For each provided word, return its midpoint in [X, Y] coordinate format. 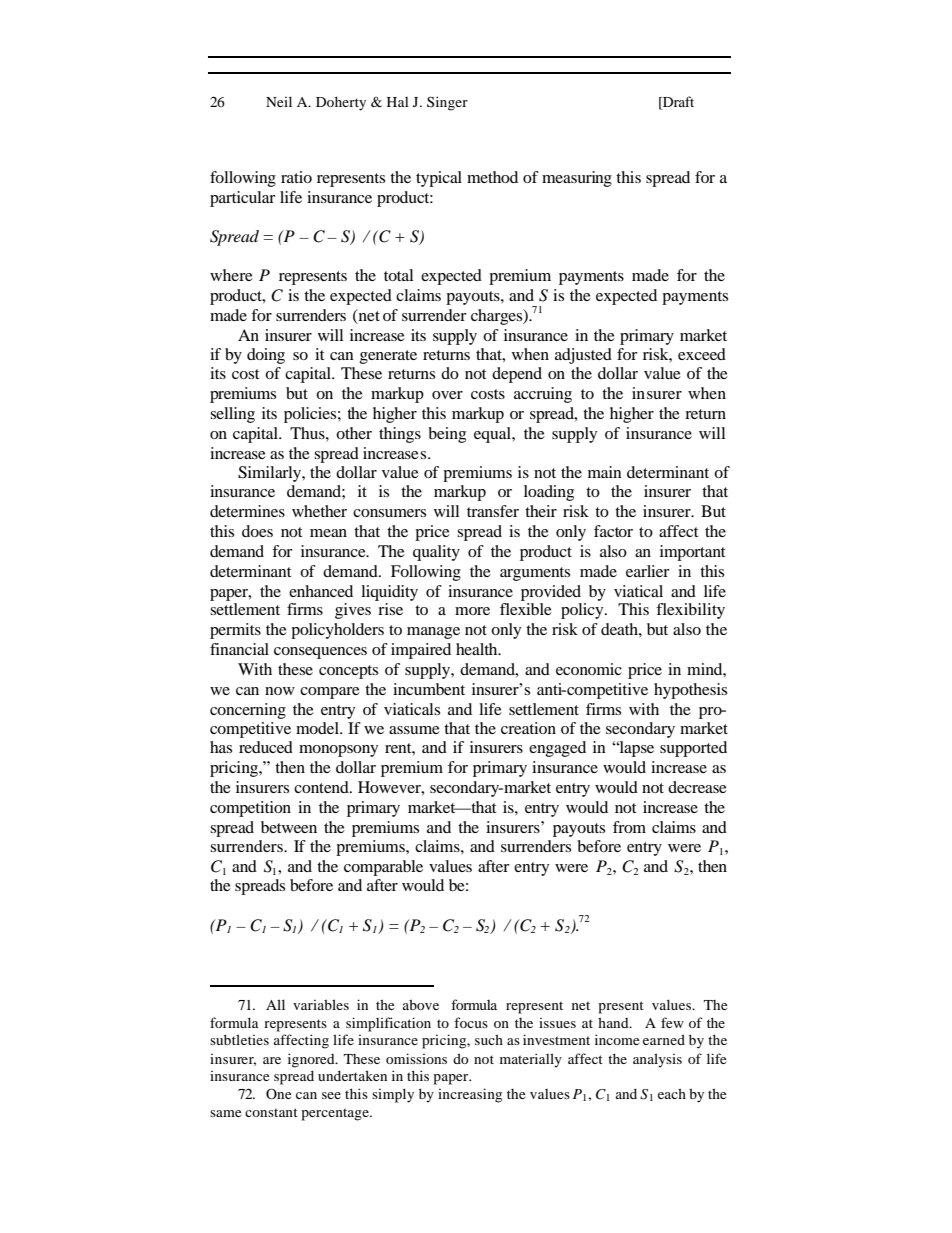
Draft [677, 103]
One [278, 1093]
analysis [657, 1060]
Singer [447, 103]
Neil [279, 101]
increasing [470, 1095]
